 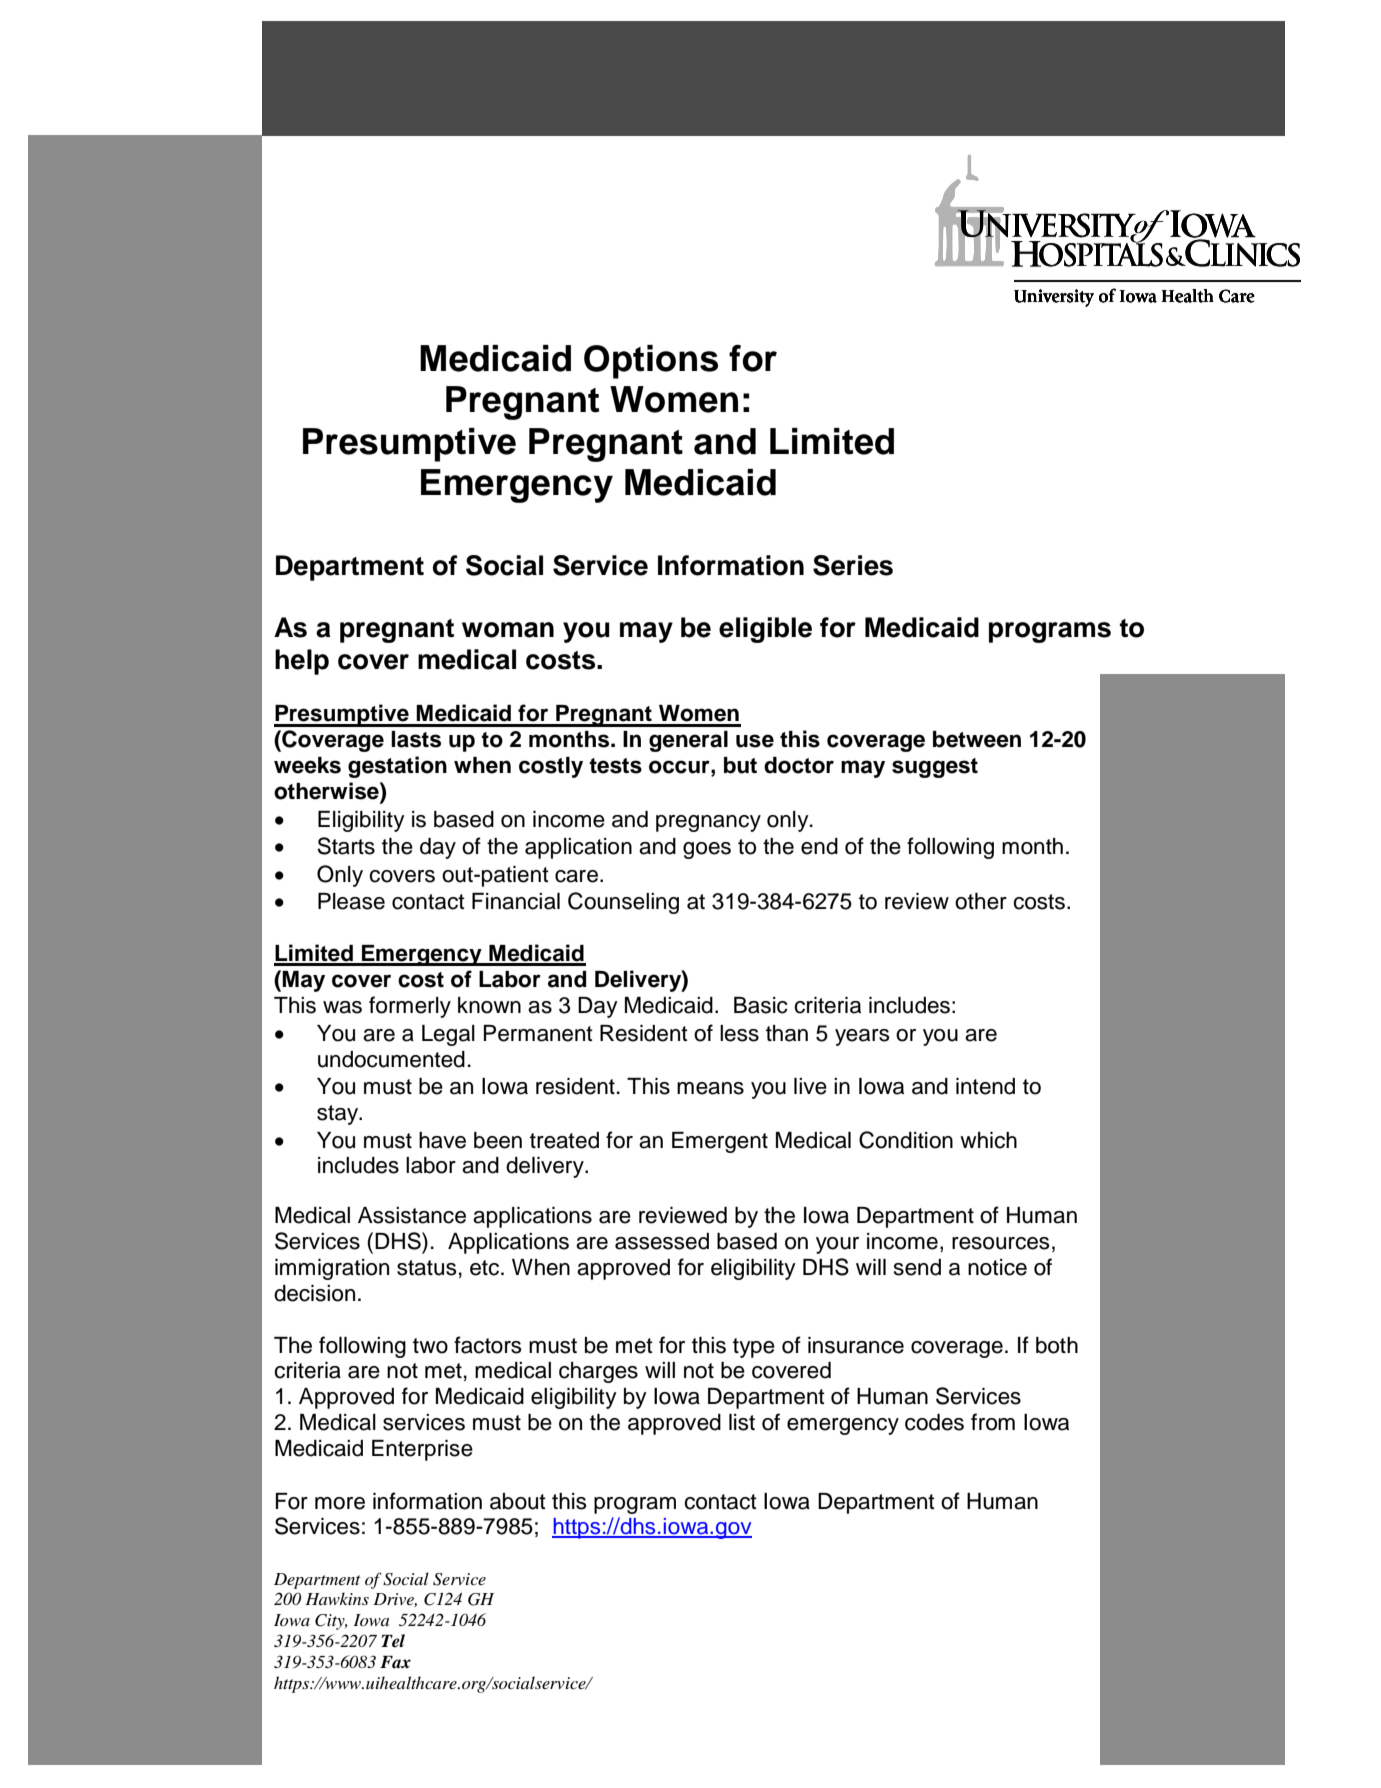 What do you see at coordinates (393, 1641) in the page?
I see `Tel` at bounding box center [393, 1641].
